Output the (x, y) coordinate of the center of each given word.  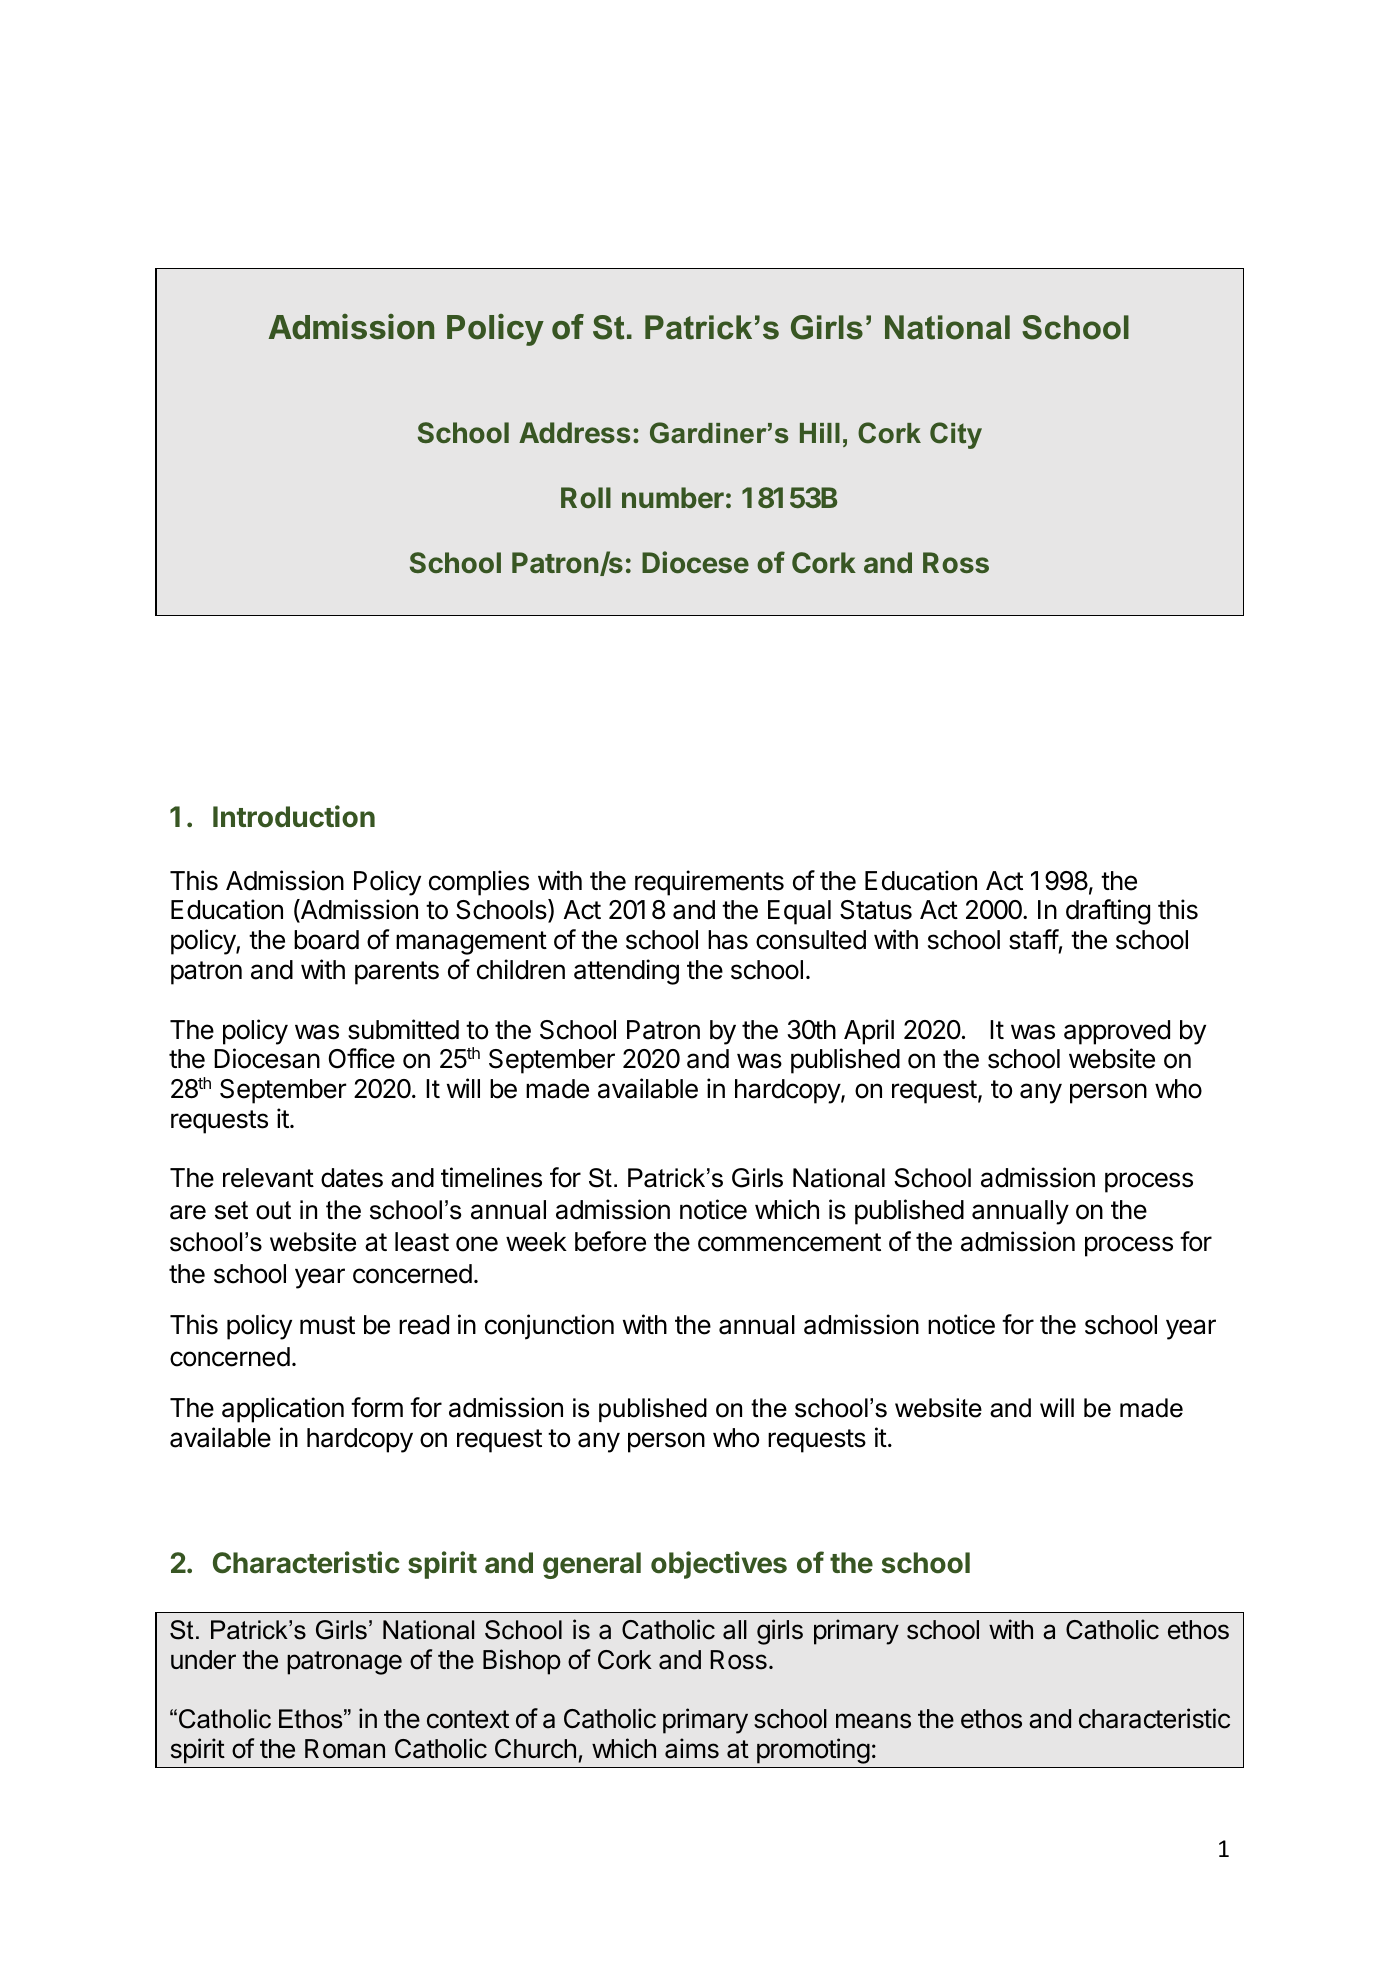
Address (574, 432)
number (673, 497)
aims (692, 1748)
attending (626, 972)
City (956, 435)
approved (1117, 1032)
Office (362, 1058)
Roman (345, 1749)
